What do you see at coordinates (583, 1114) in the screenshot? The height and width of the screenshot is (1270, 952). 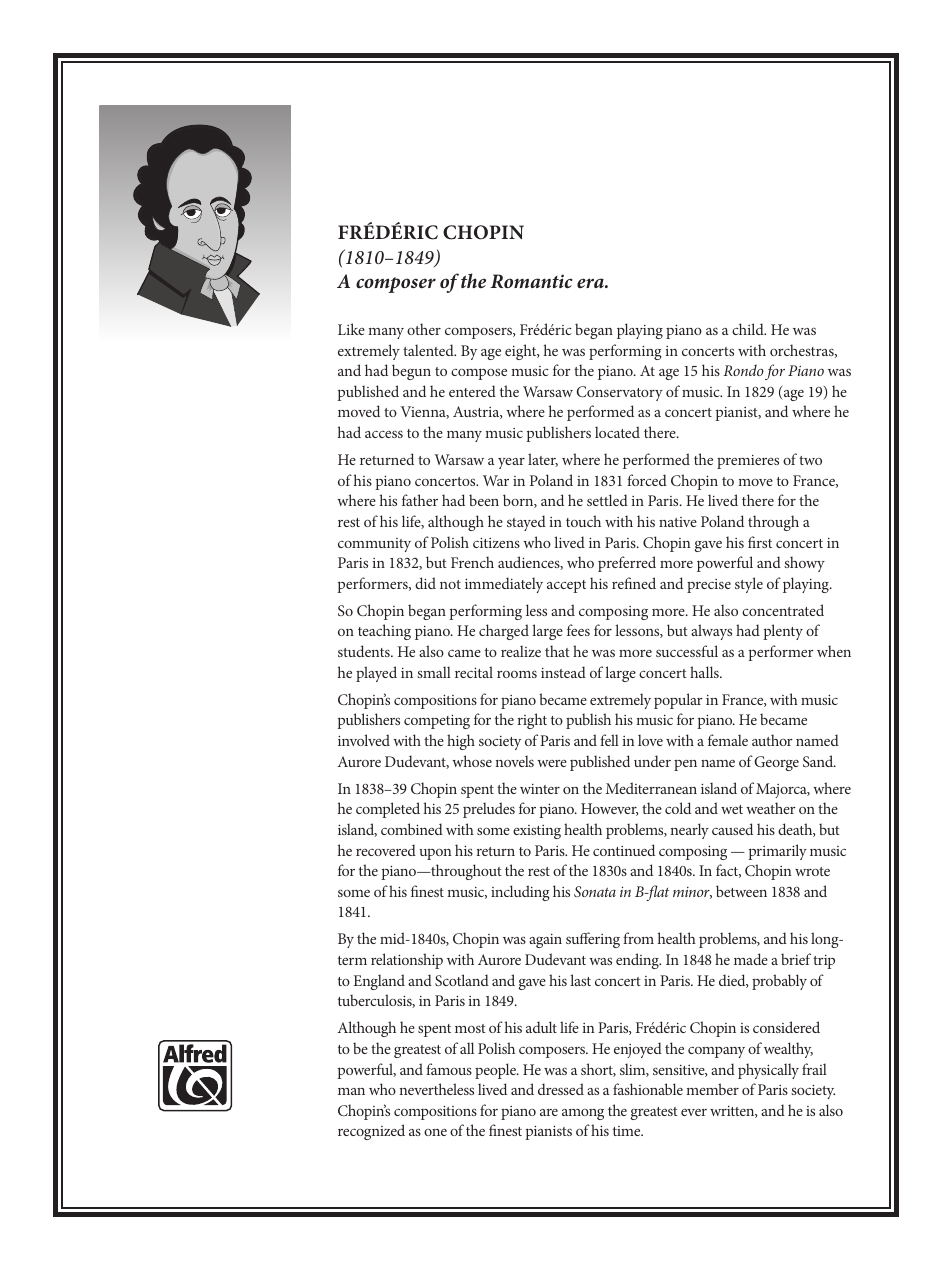 I see `among` at bounding box center [583, 1114].
